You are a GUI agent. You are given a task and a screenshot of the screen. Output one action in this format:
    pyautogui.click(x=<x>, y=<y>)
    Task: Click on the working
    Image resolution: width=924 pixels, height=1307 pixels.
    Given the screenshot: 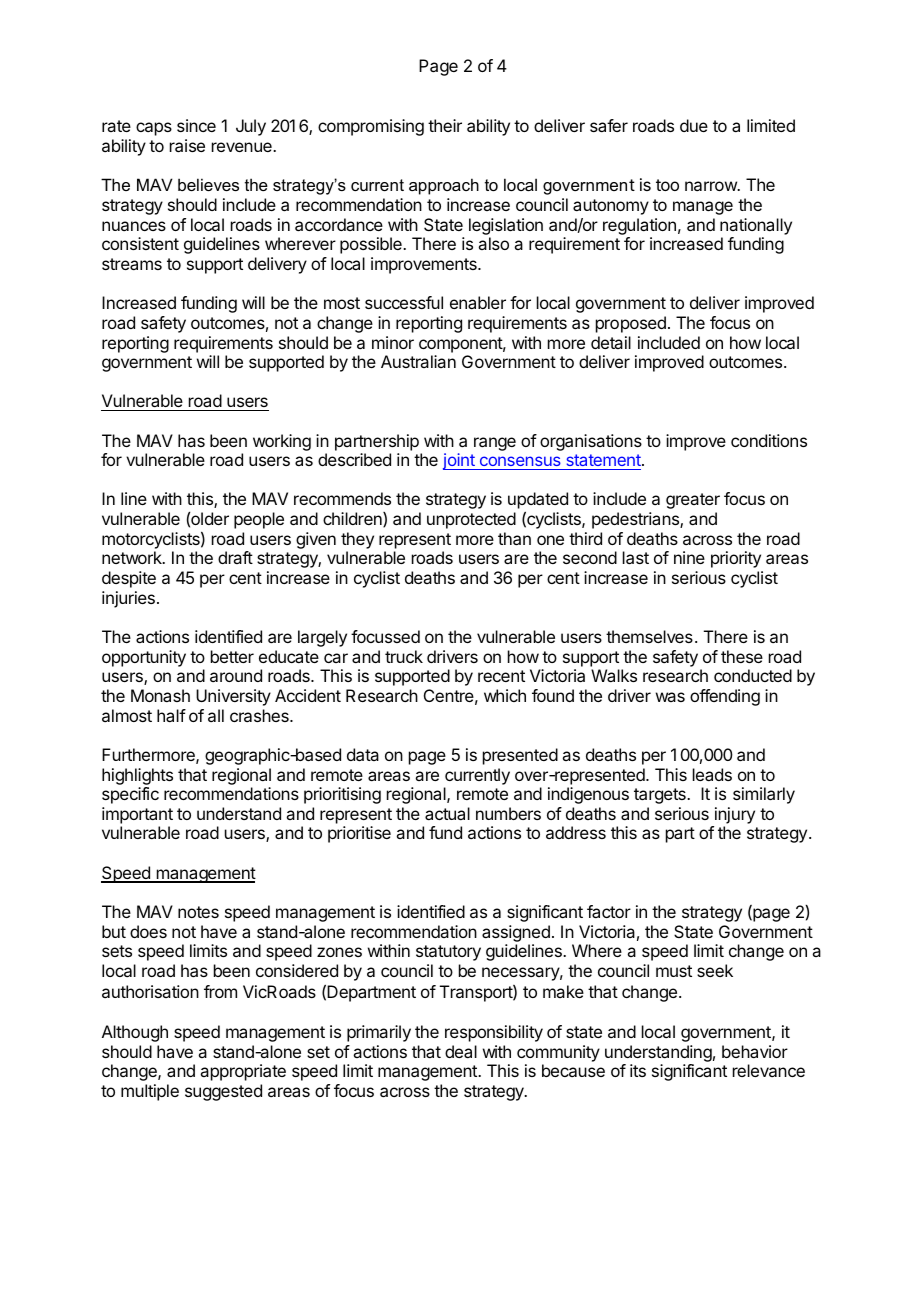 What is the action you would take?
    pyautogui.click(x=282, y=442)
